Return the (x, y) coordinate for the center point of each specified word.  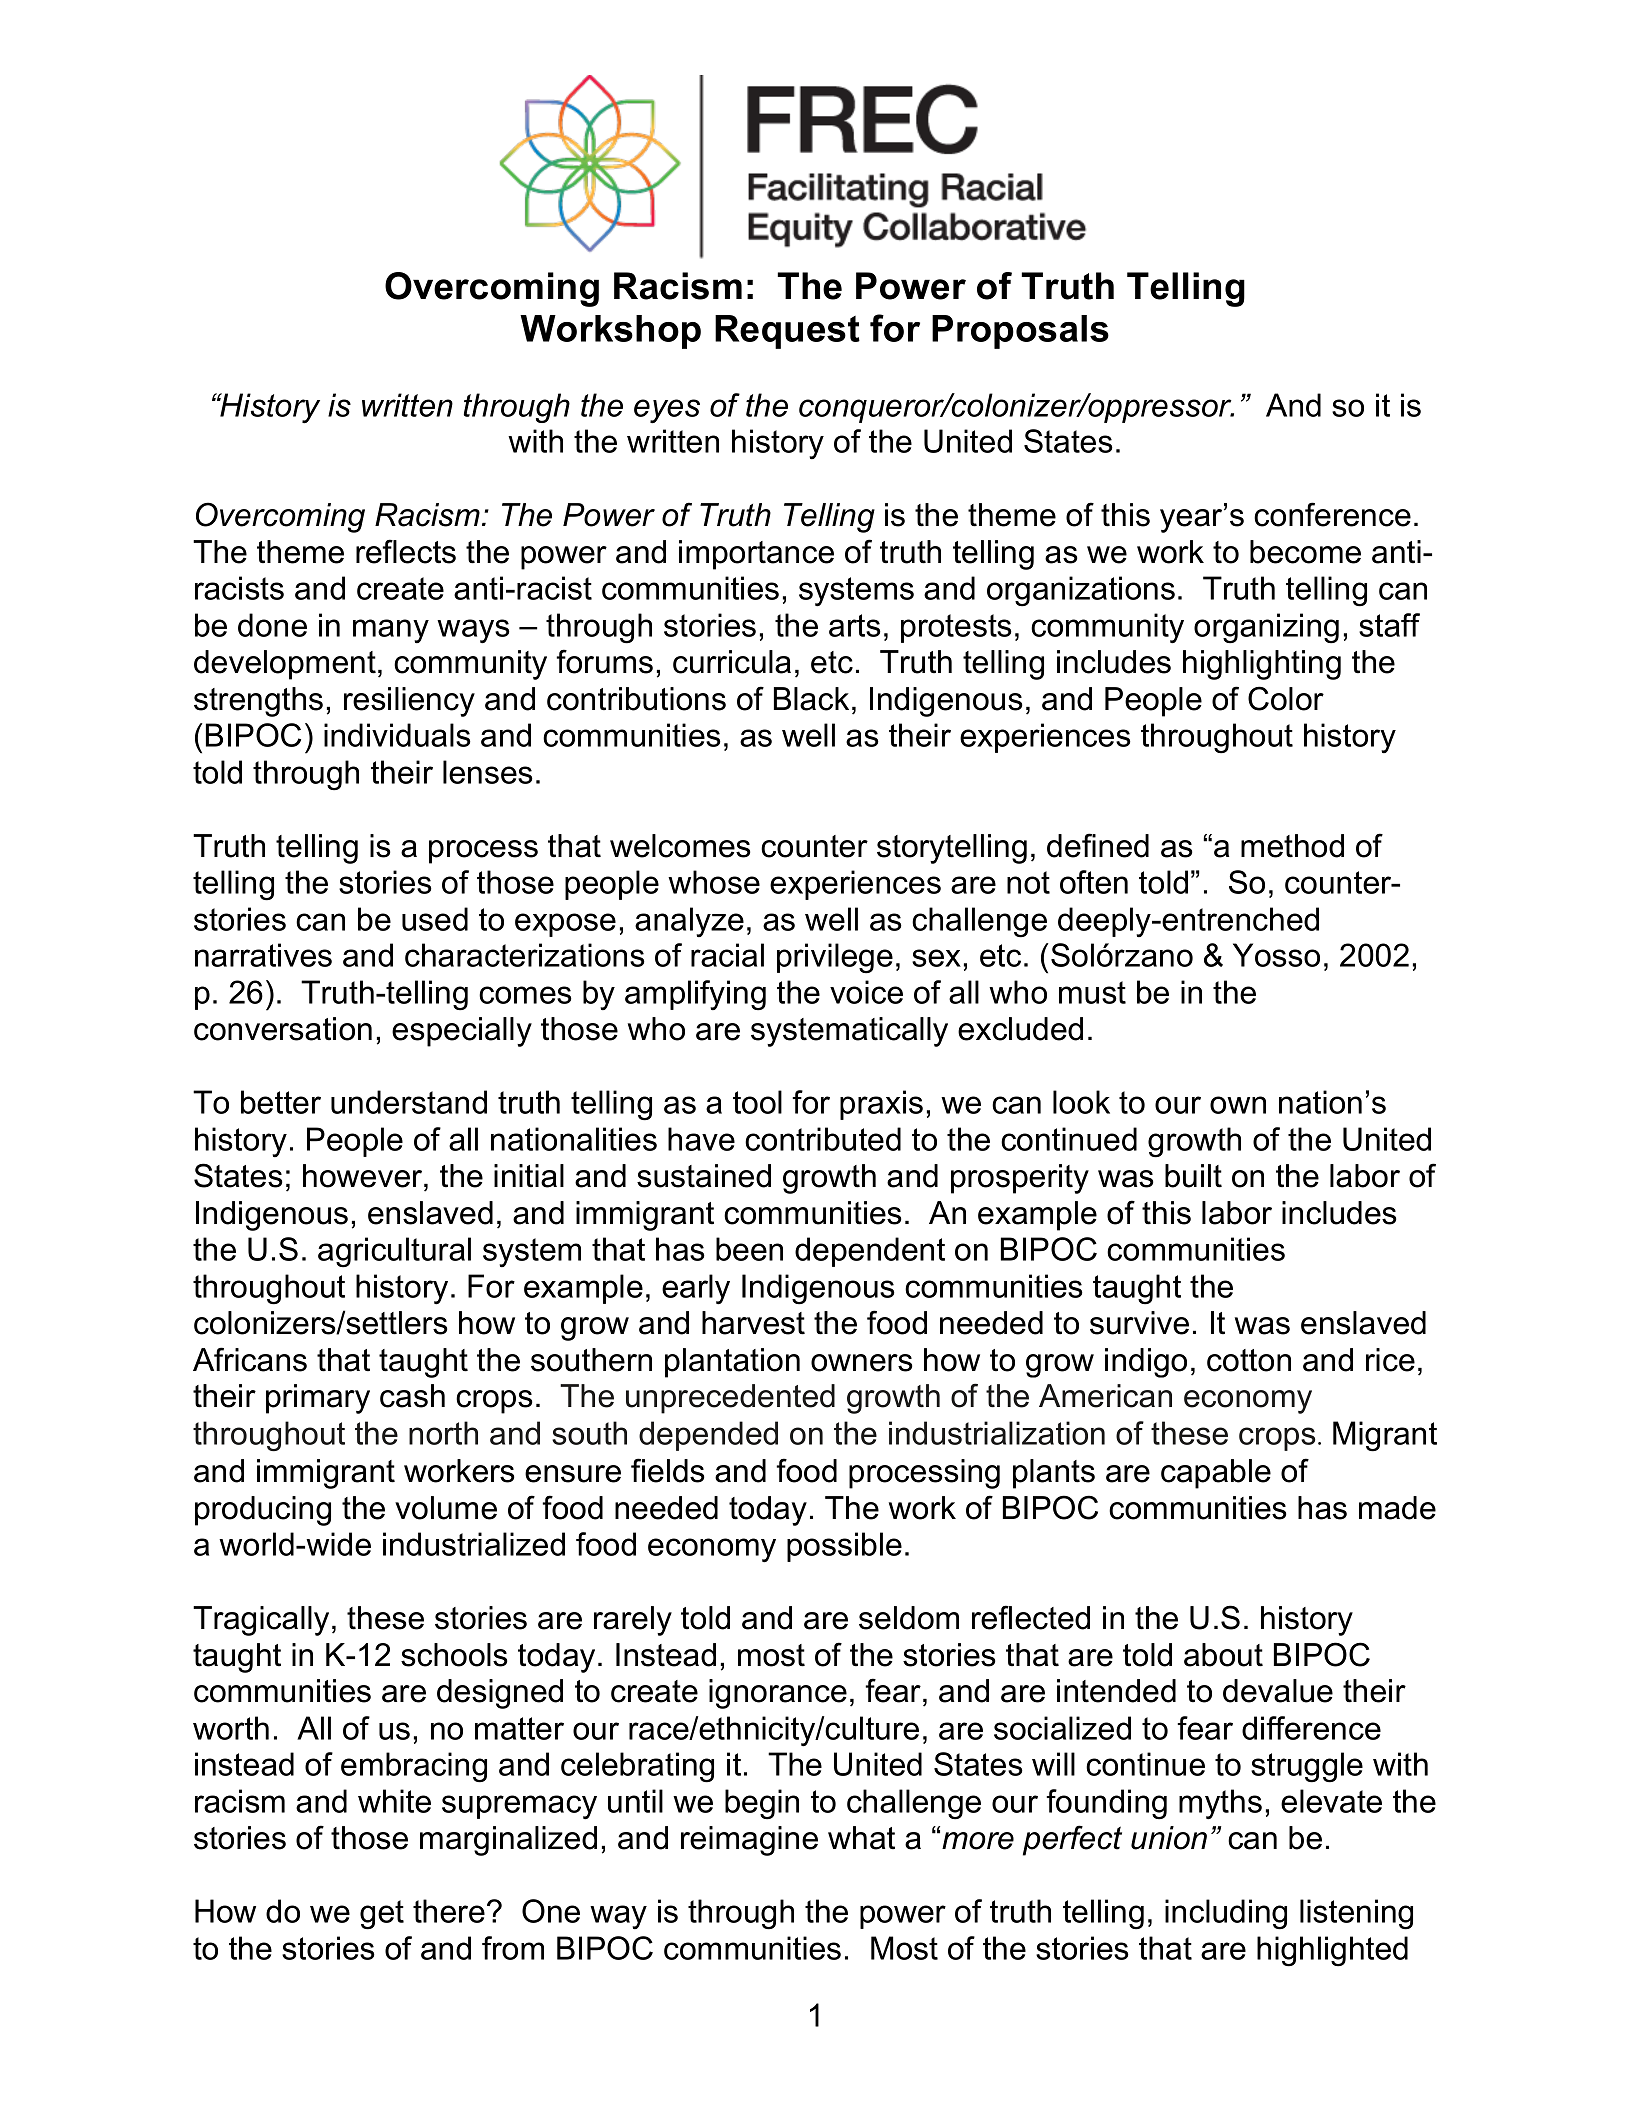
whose (714, 882)
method (1292, 846)
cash (412, 1396)
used (435, 919)
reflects (406, 551)
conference (1332, 514)
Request (787, 332)
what (861, 1838)
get (382, 1915)
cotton (1249, 1360)
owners (862, 1363)
